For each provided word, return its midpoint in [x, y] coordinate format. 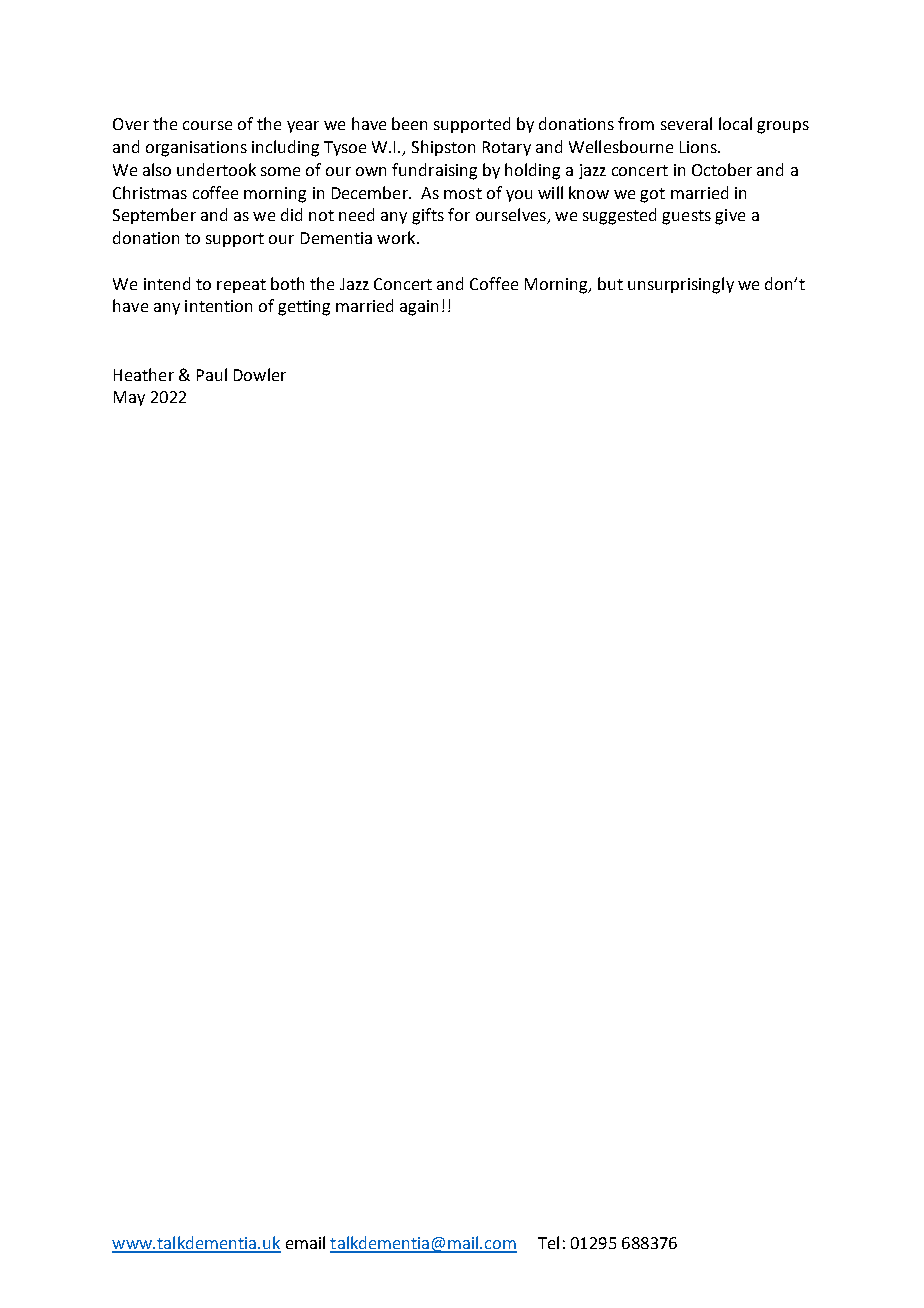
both [287, 283]
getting [304, 308]
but [610, 283]
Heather [144, 374]
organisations [196, 149]
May [129, 398]
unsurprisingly [681, 285]
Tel [548, 1242]
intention [218, 306]
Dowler [260, 374]
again [419, 308]
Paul [212, 374]
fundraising [434, 171]
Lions [699, 147]
